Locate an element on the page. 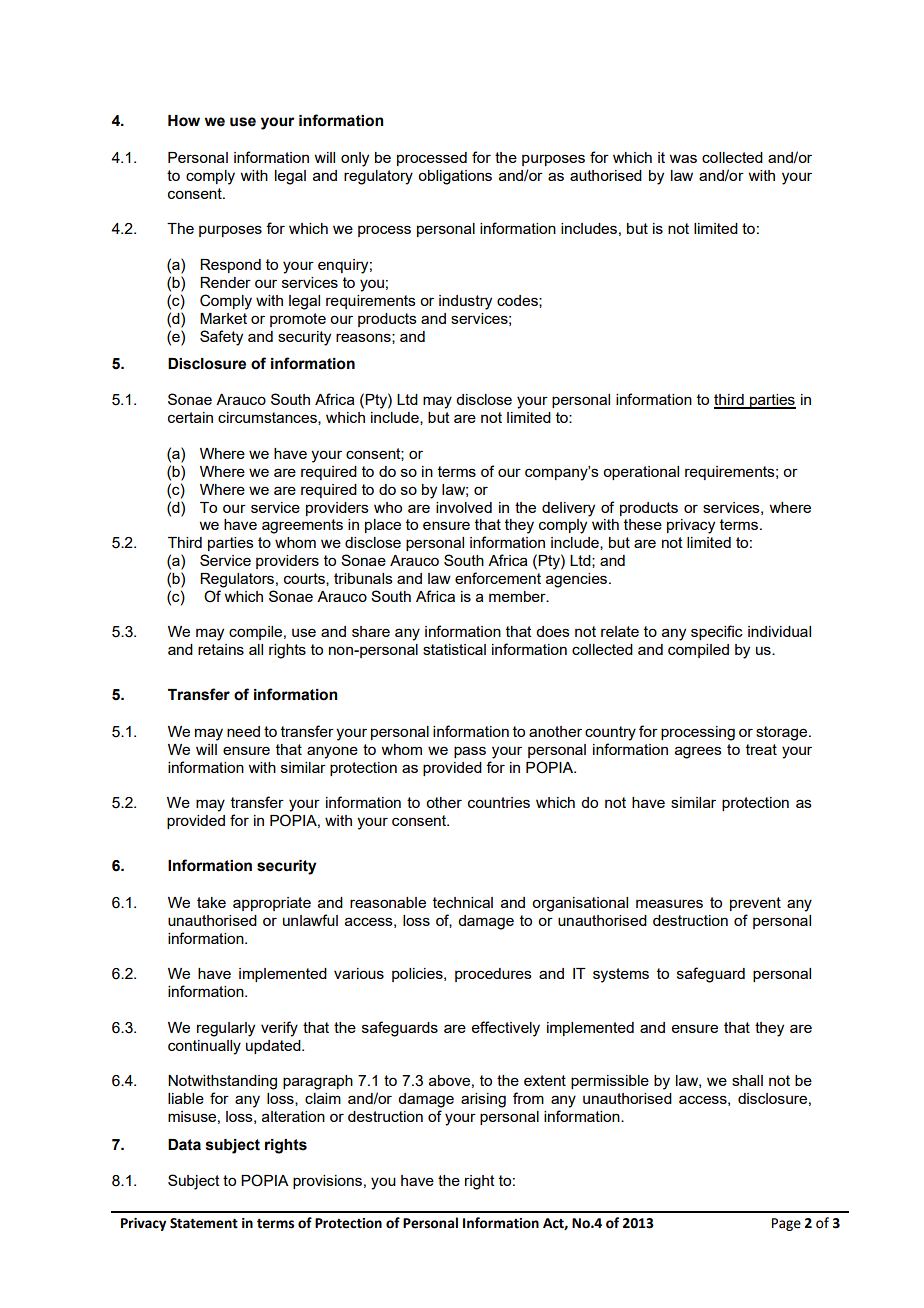  specific is located at coordinates (717, 632).
